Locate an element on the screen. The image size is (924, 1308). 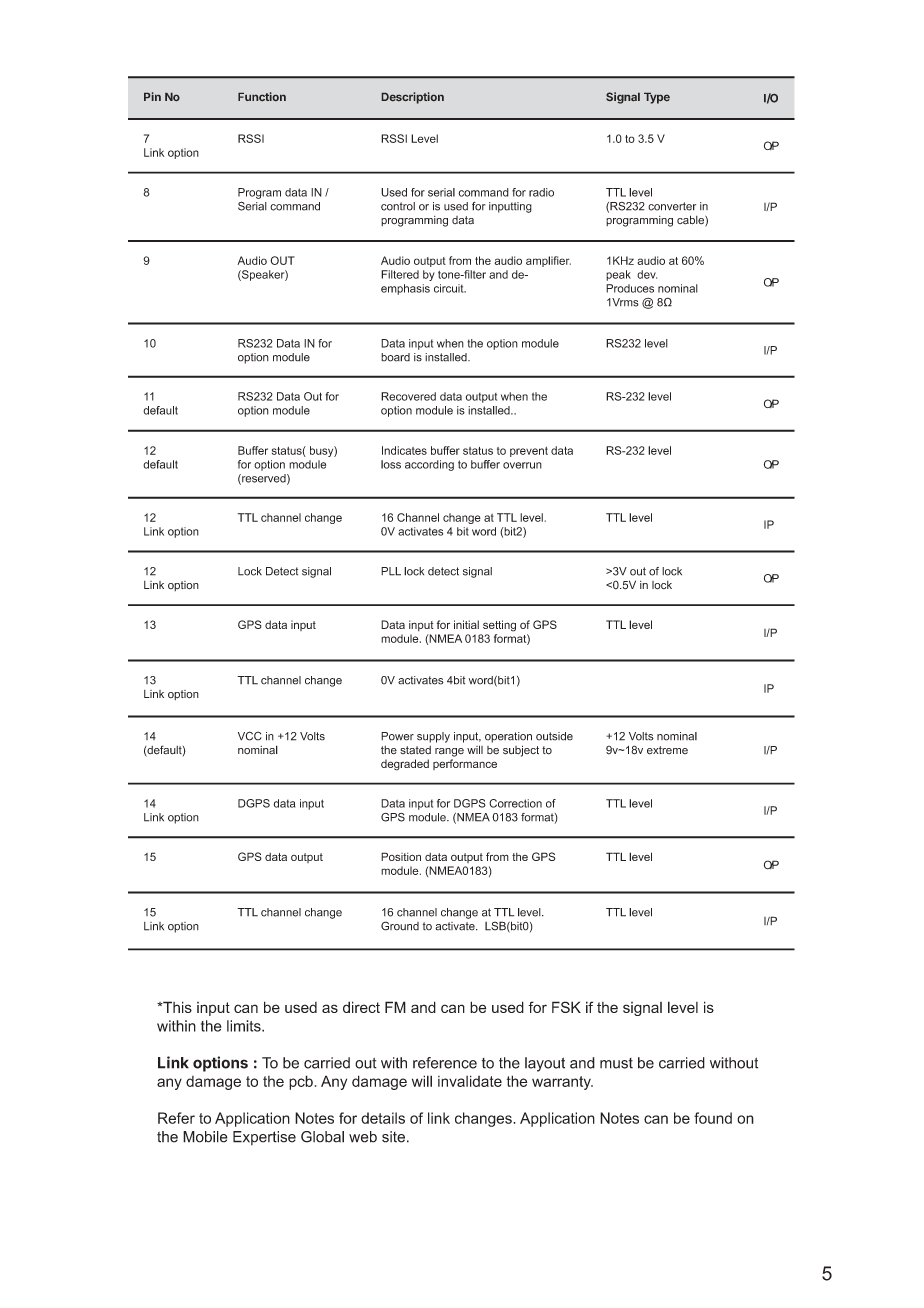
Type is located at coordinates (657, 98).
